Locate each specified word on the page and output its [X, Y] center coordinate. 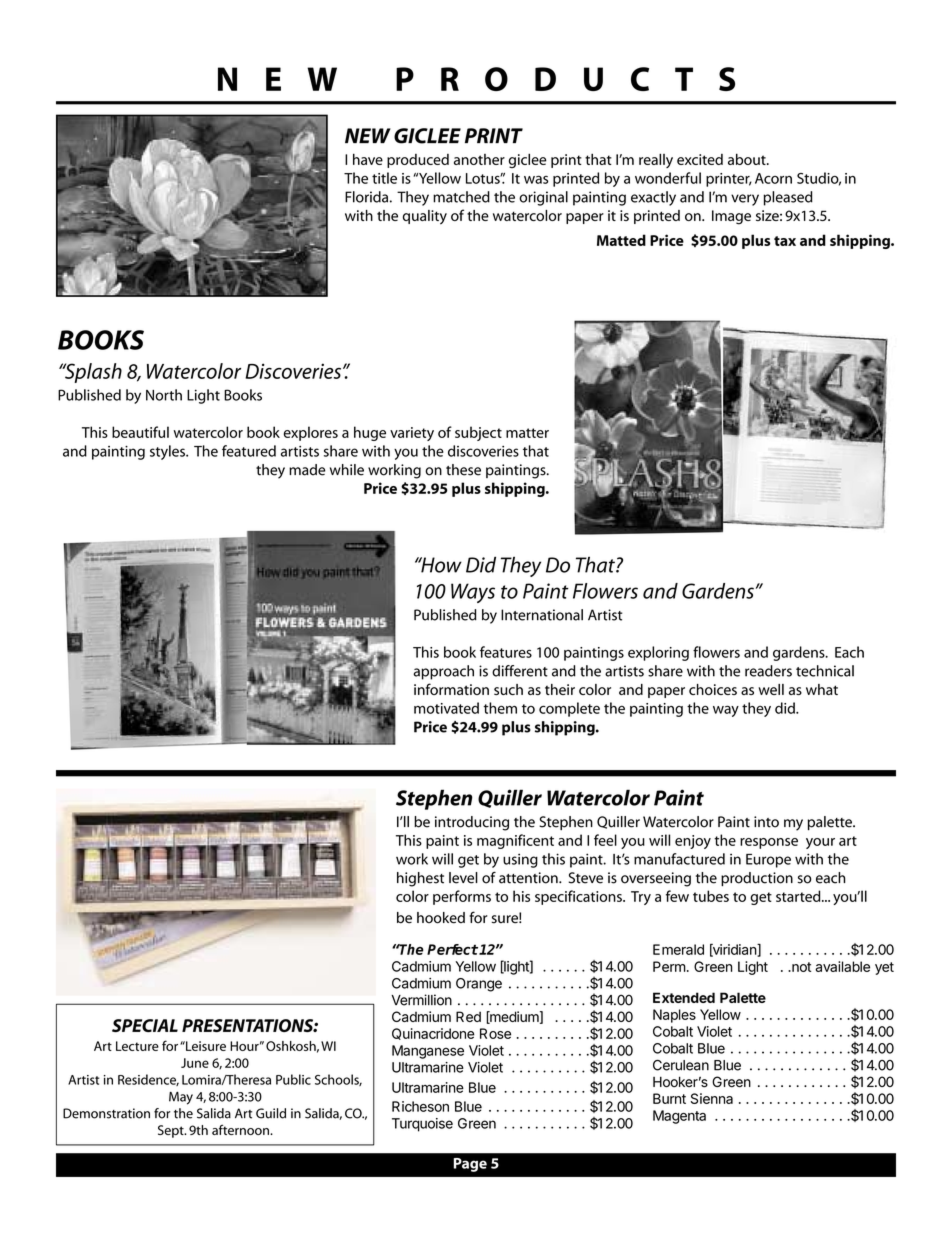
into [766, 822]
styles [168, 452]
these [463, 470]
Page [470, 1165]
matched [461, 197]
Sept [172, 1131]
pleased [788, 198]
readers [768, 671]
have [368, 159]
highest [420, 879]
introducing [472, 823]
